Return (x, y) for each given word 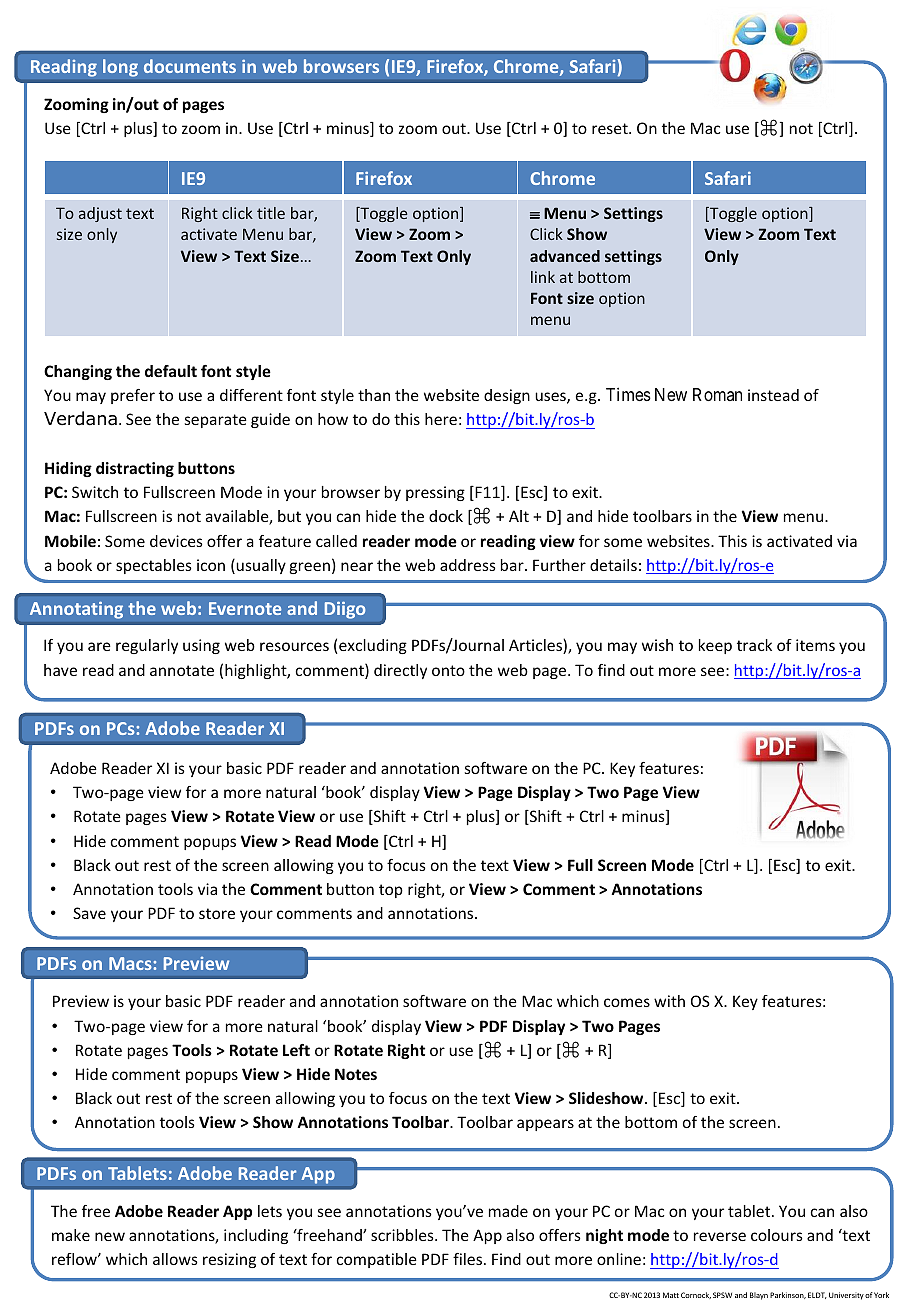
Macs (131, 963)
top (391, 891)
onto (448, 670)
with (669, 1001)
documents (190, 66)
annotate (182, 670)
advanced (565, 256)
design (507, 396)
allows (175, 1259)
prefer (133, 396)
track (754, 645)
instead (773, 395)
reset (611, 128)
